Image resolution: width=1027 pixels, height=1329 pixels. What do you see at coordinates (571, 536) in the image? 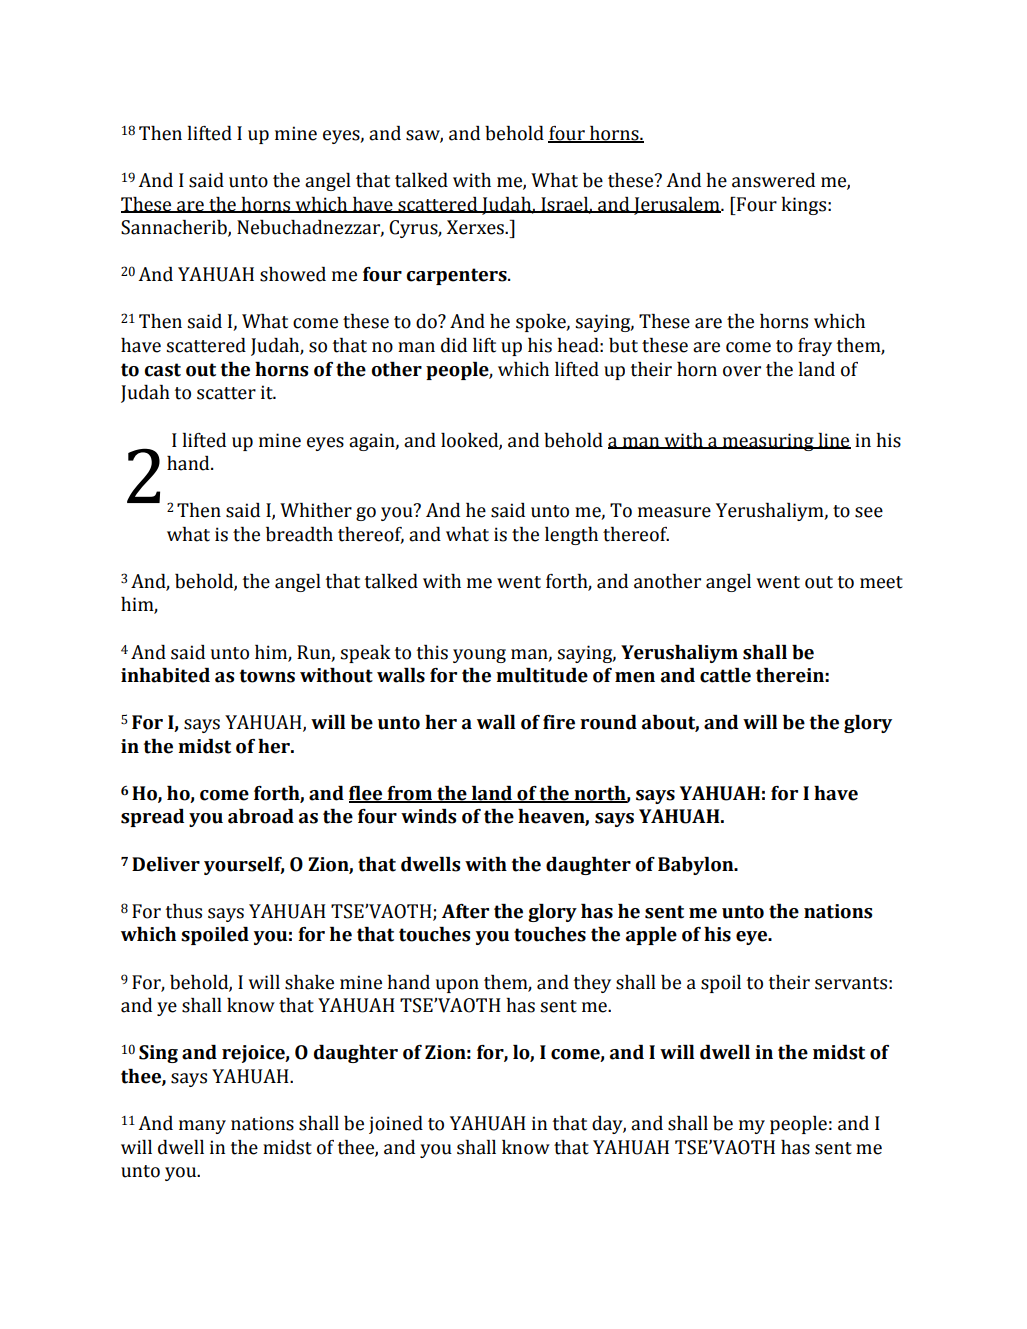
I see `length` at bounding box center [571, 536].
